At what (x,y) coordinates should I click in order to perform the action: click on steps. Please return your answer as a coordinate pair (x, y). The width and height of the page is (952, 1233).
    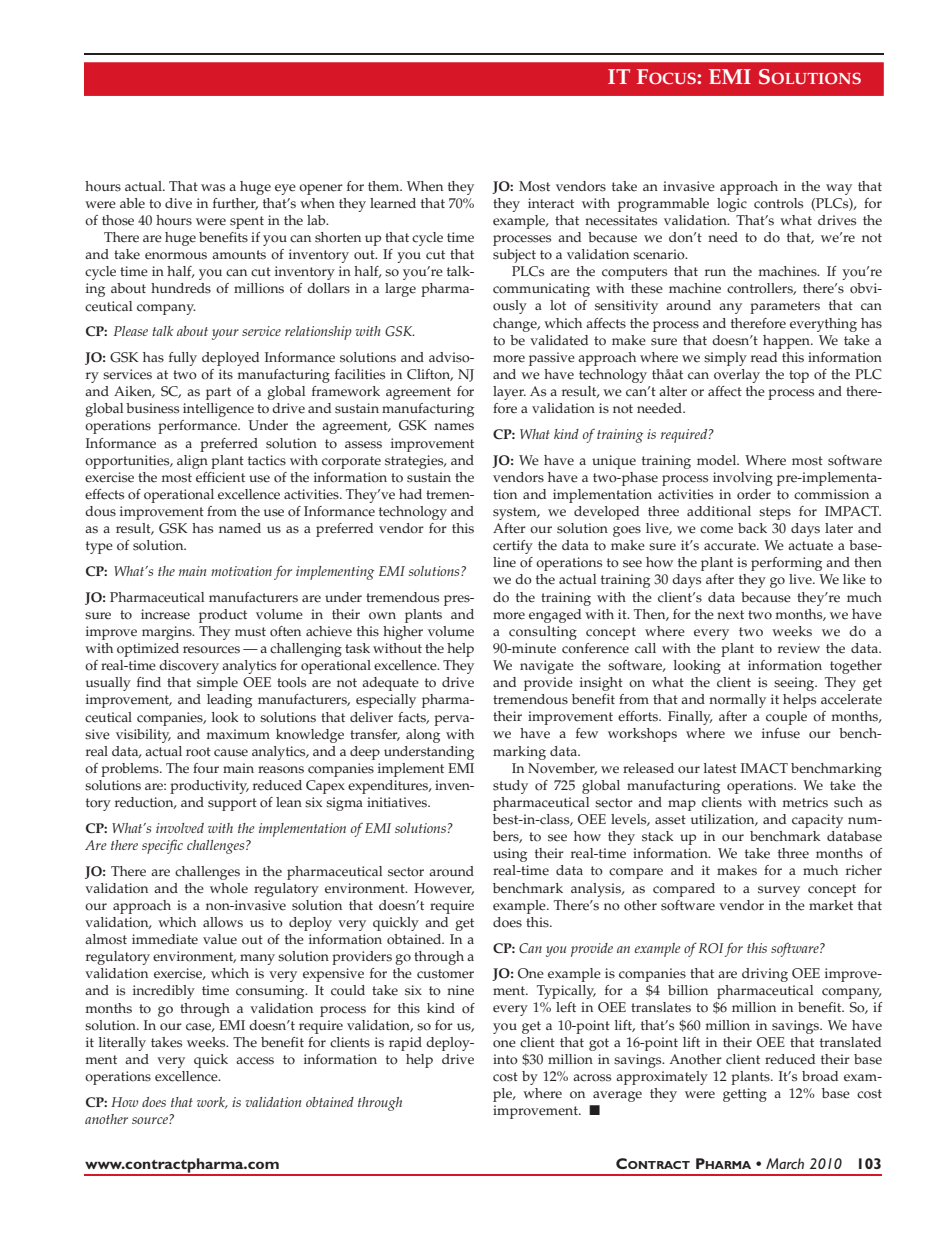
    Looking at the image, I should click on (775, 513).
